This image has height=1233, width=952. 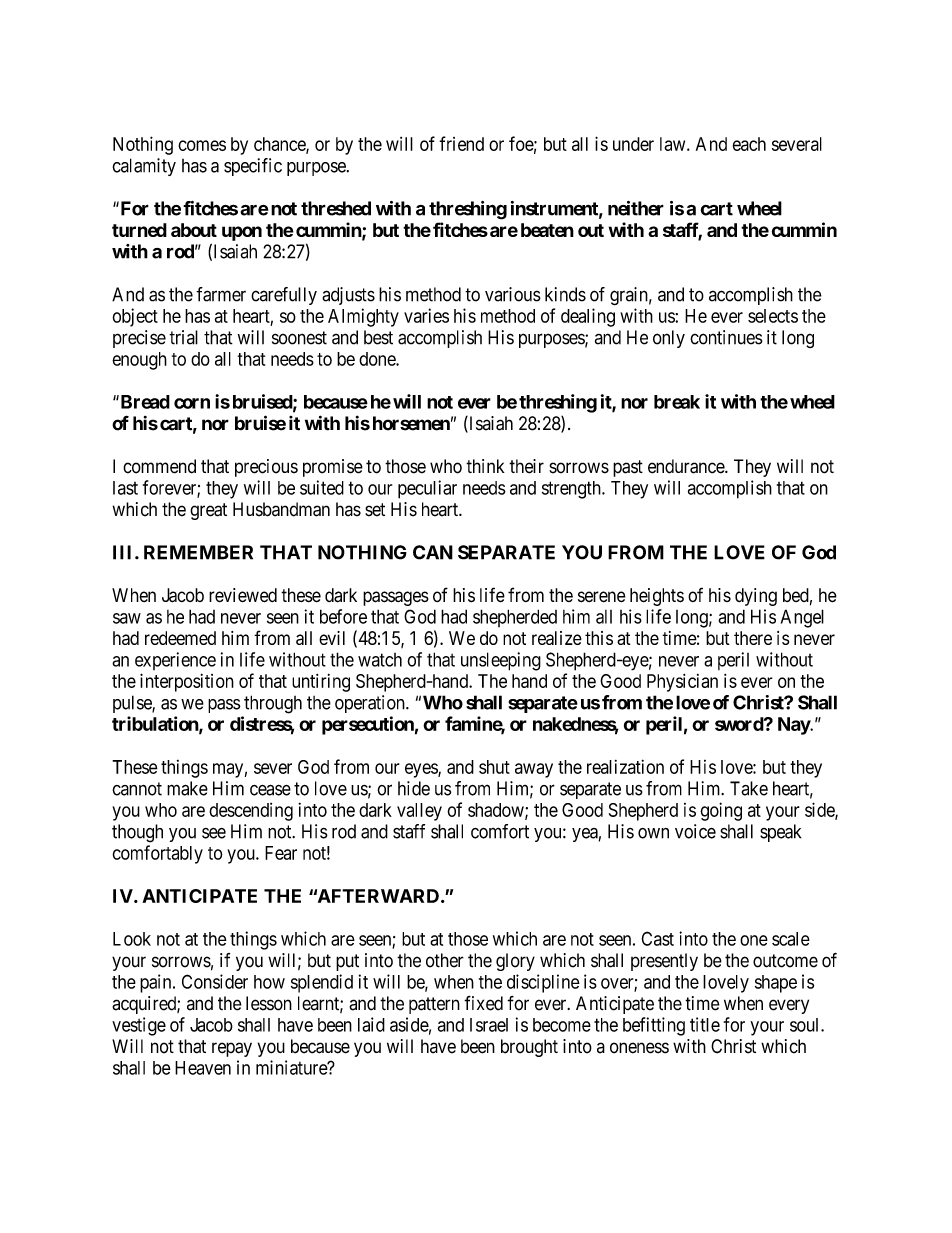 I want to click on Israel, so click(x=489, y=1025).
